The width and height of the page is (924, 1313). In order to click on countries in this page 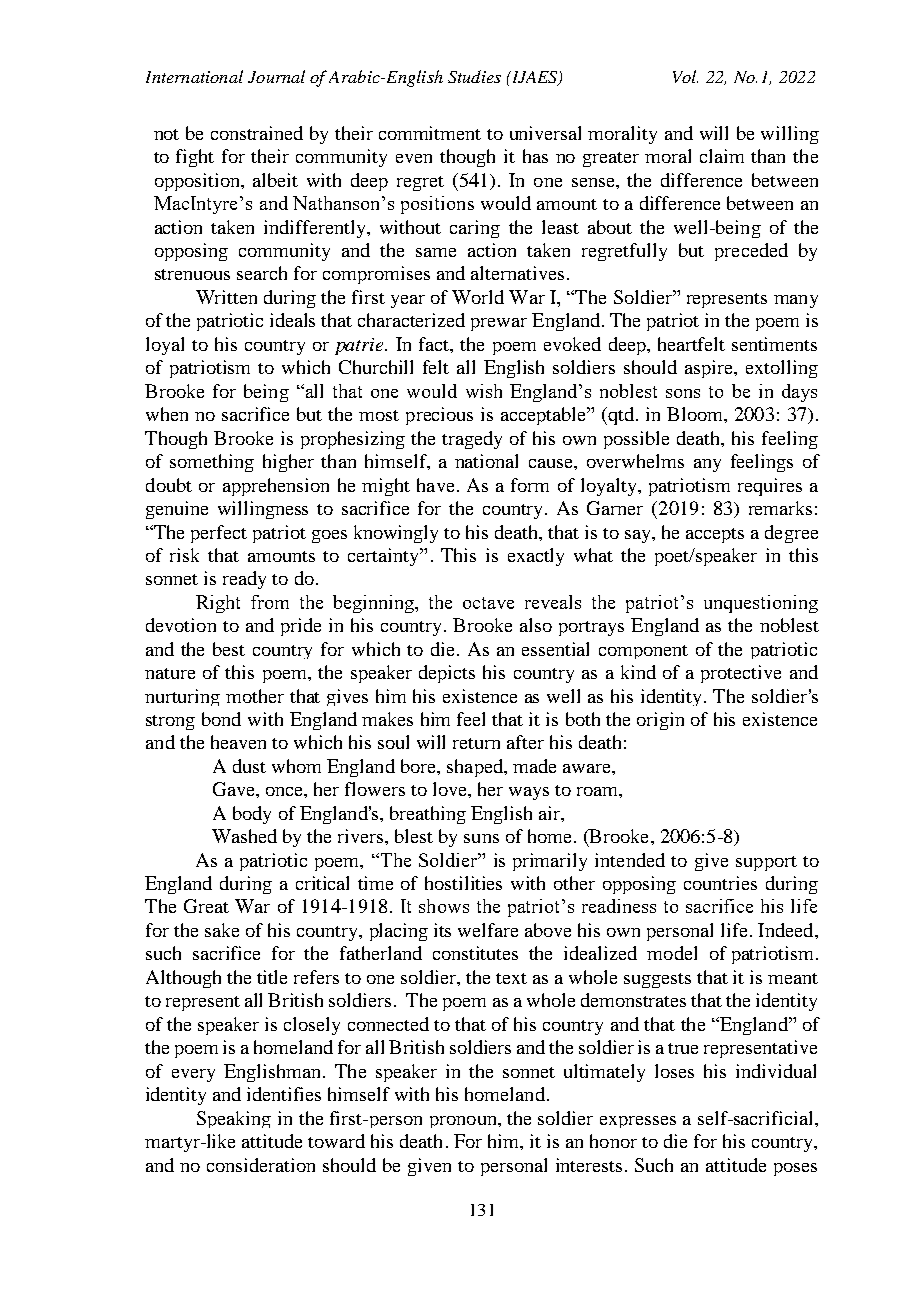, I will do `click(720, 883)`.
